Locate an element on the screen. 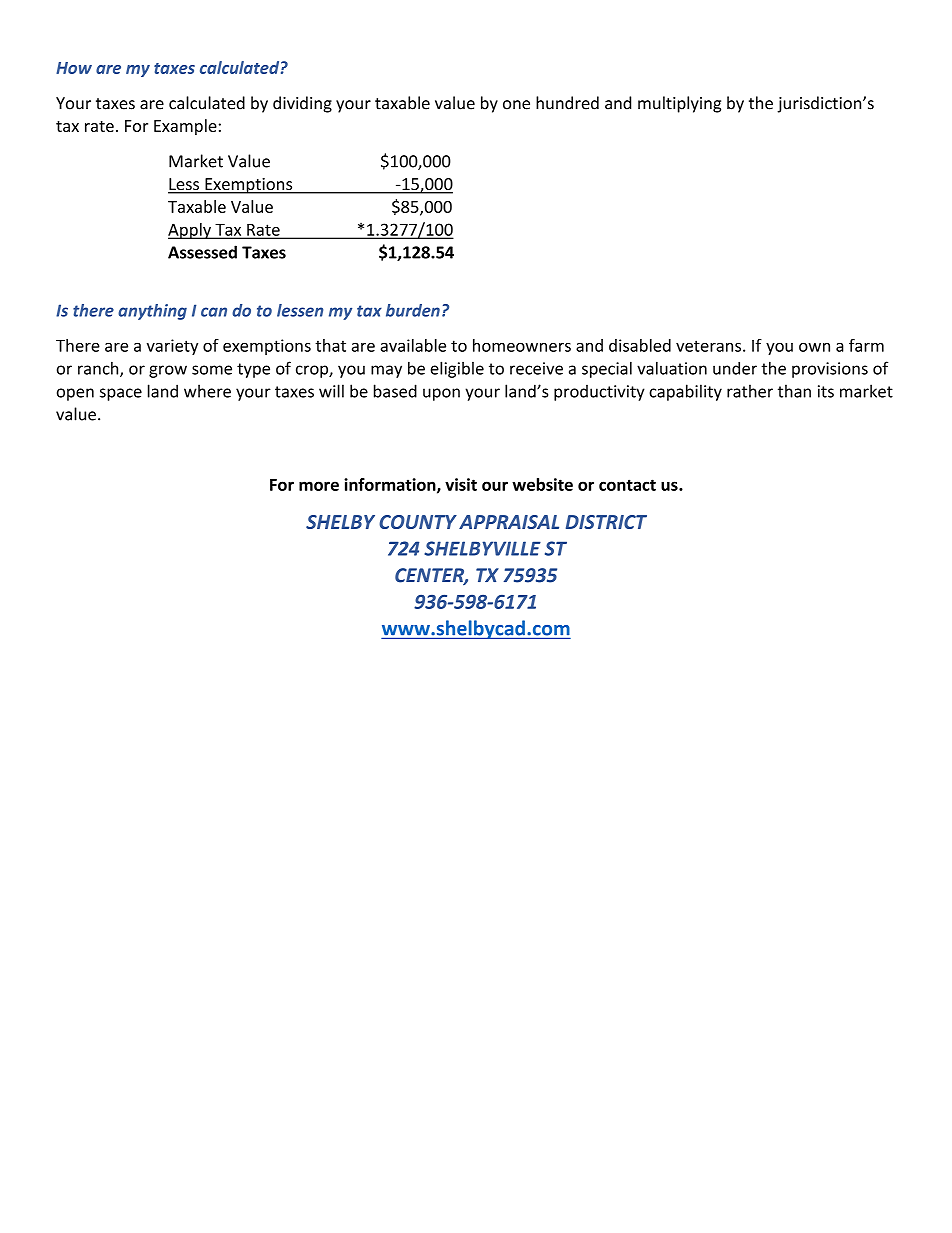 This screenshot has height=1233, width=952. APPRAISAL is located at coordinates (509, 522).
